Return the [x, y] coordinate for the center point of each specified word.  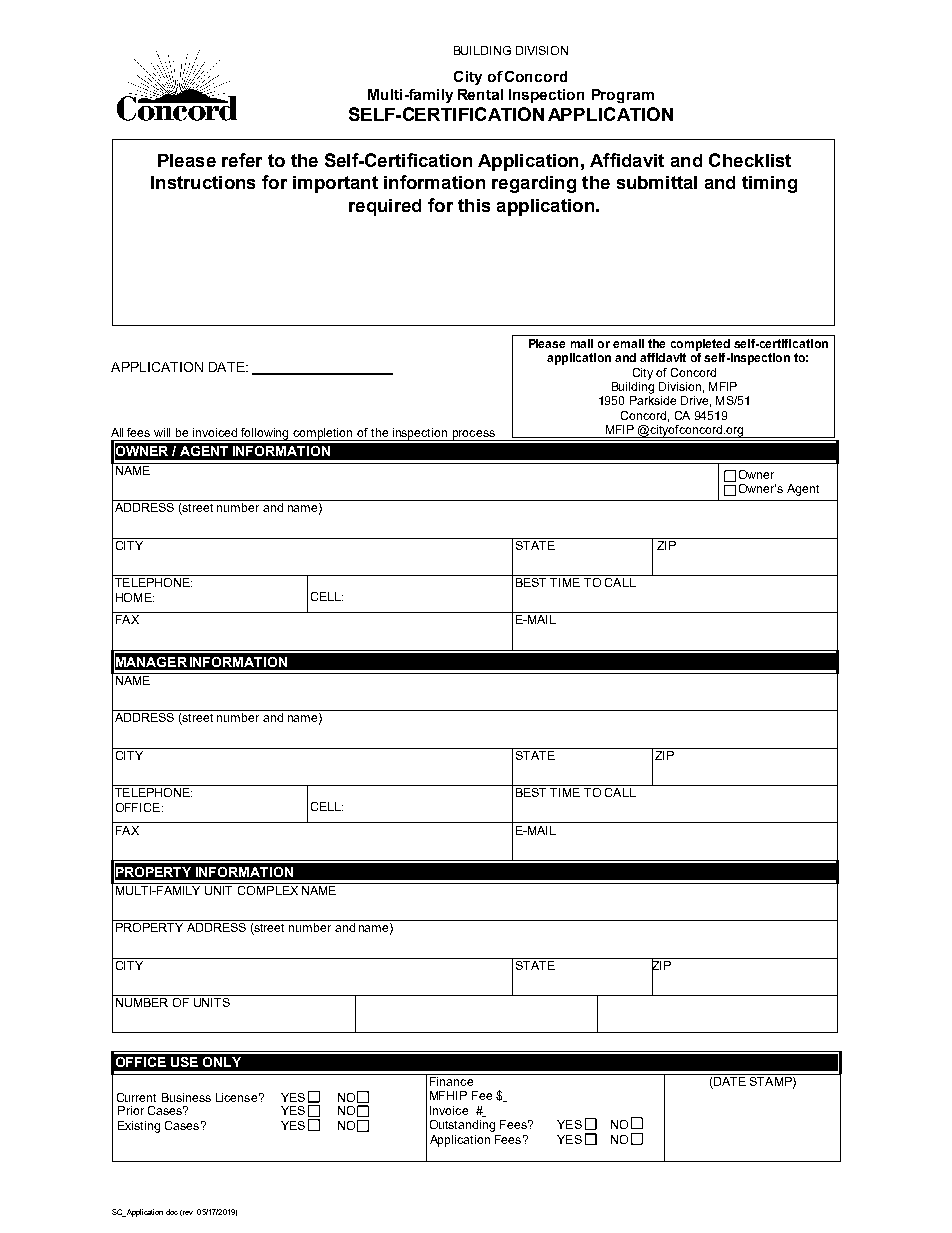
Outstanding [462, 1126]
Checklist [750, 160]
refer [242, 160]
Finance [451, 1081]
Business [186, 1097]
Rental [480, 94]
